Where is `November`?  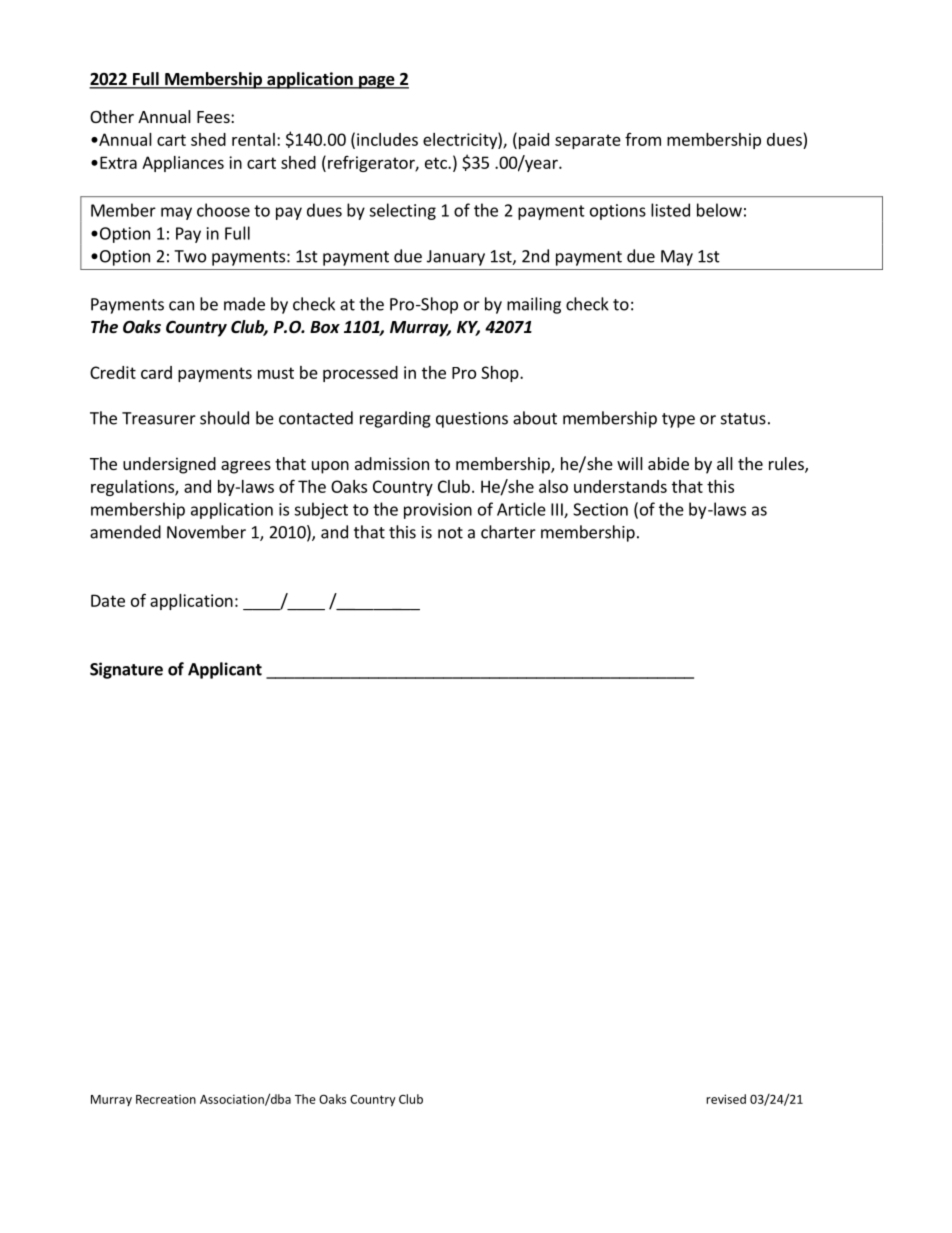
November is located at coordinates (206, 532).
